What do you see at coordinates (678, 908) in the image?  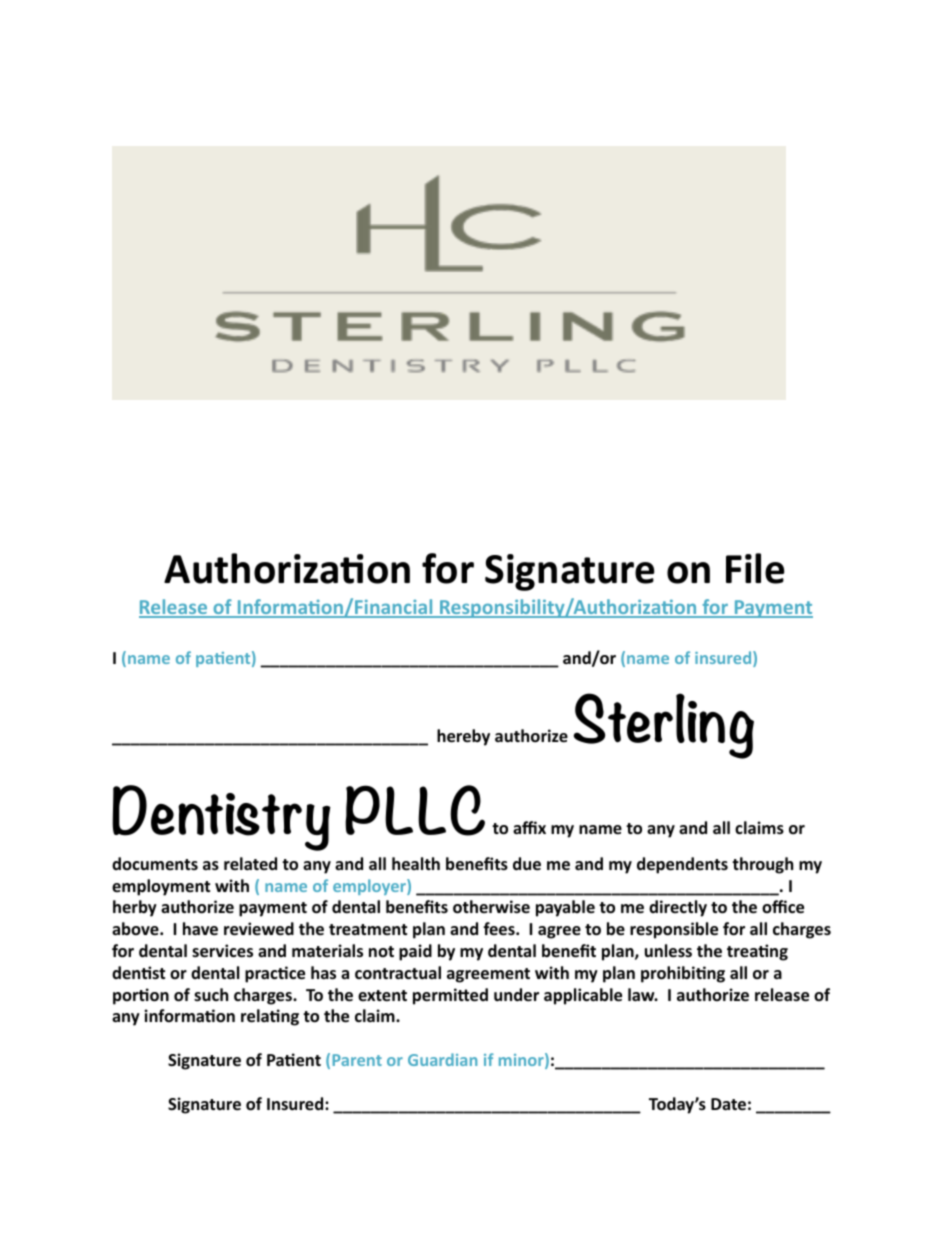 I see `directly` at bounding box center [678, 908].
